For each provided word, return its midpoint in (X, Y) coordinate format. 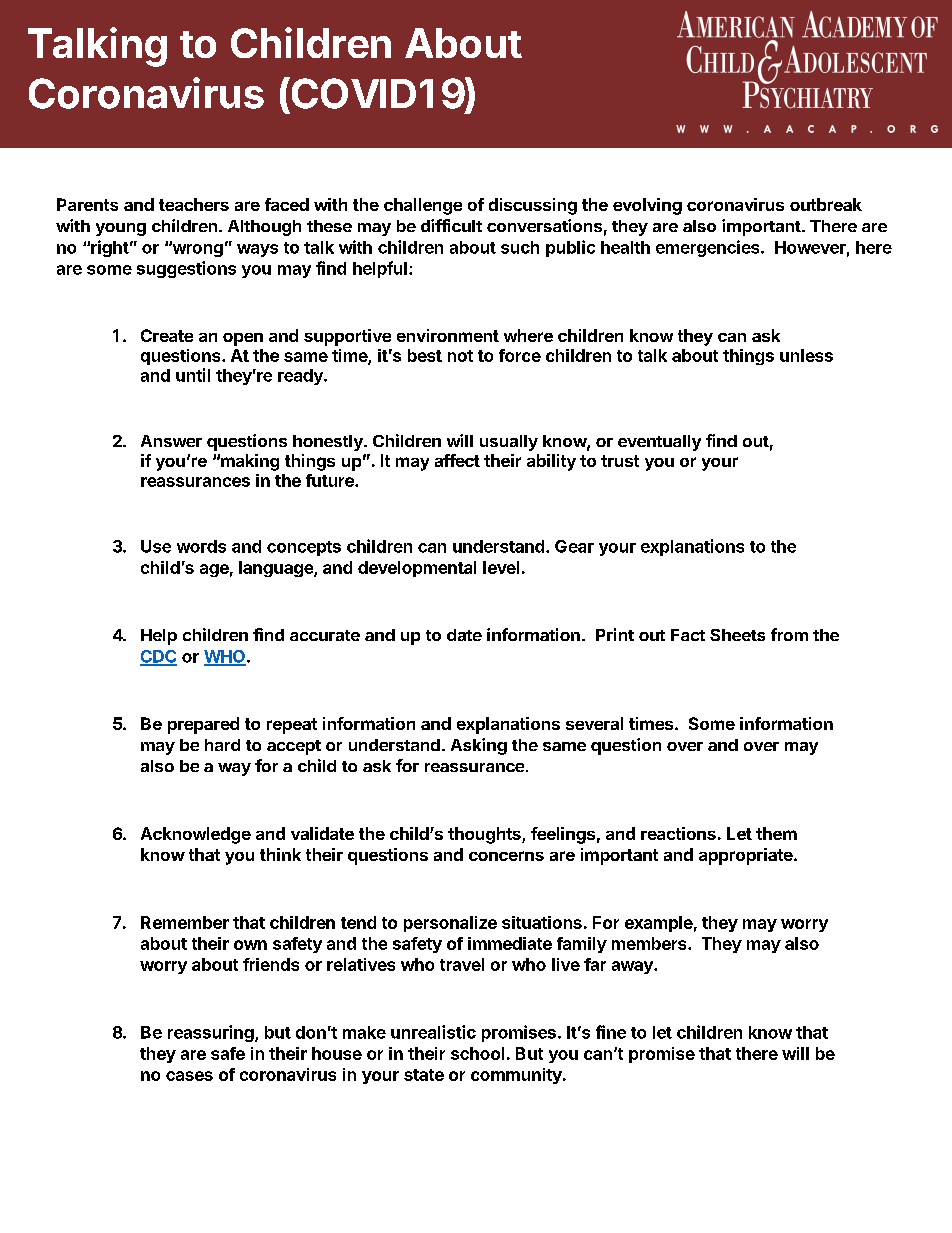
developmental (417, 569)
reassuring (212, 1033)
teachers (194, 204)
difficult (451, 225)
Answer (171, 441)
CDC (158, 657)
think (280, 854)
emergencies (709, 248)
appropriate (746, 856)
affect (457, 460)
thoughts (485, 835)
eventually (659, 443)
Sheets (737, 635)
